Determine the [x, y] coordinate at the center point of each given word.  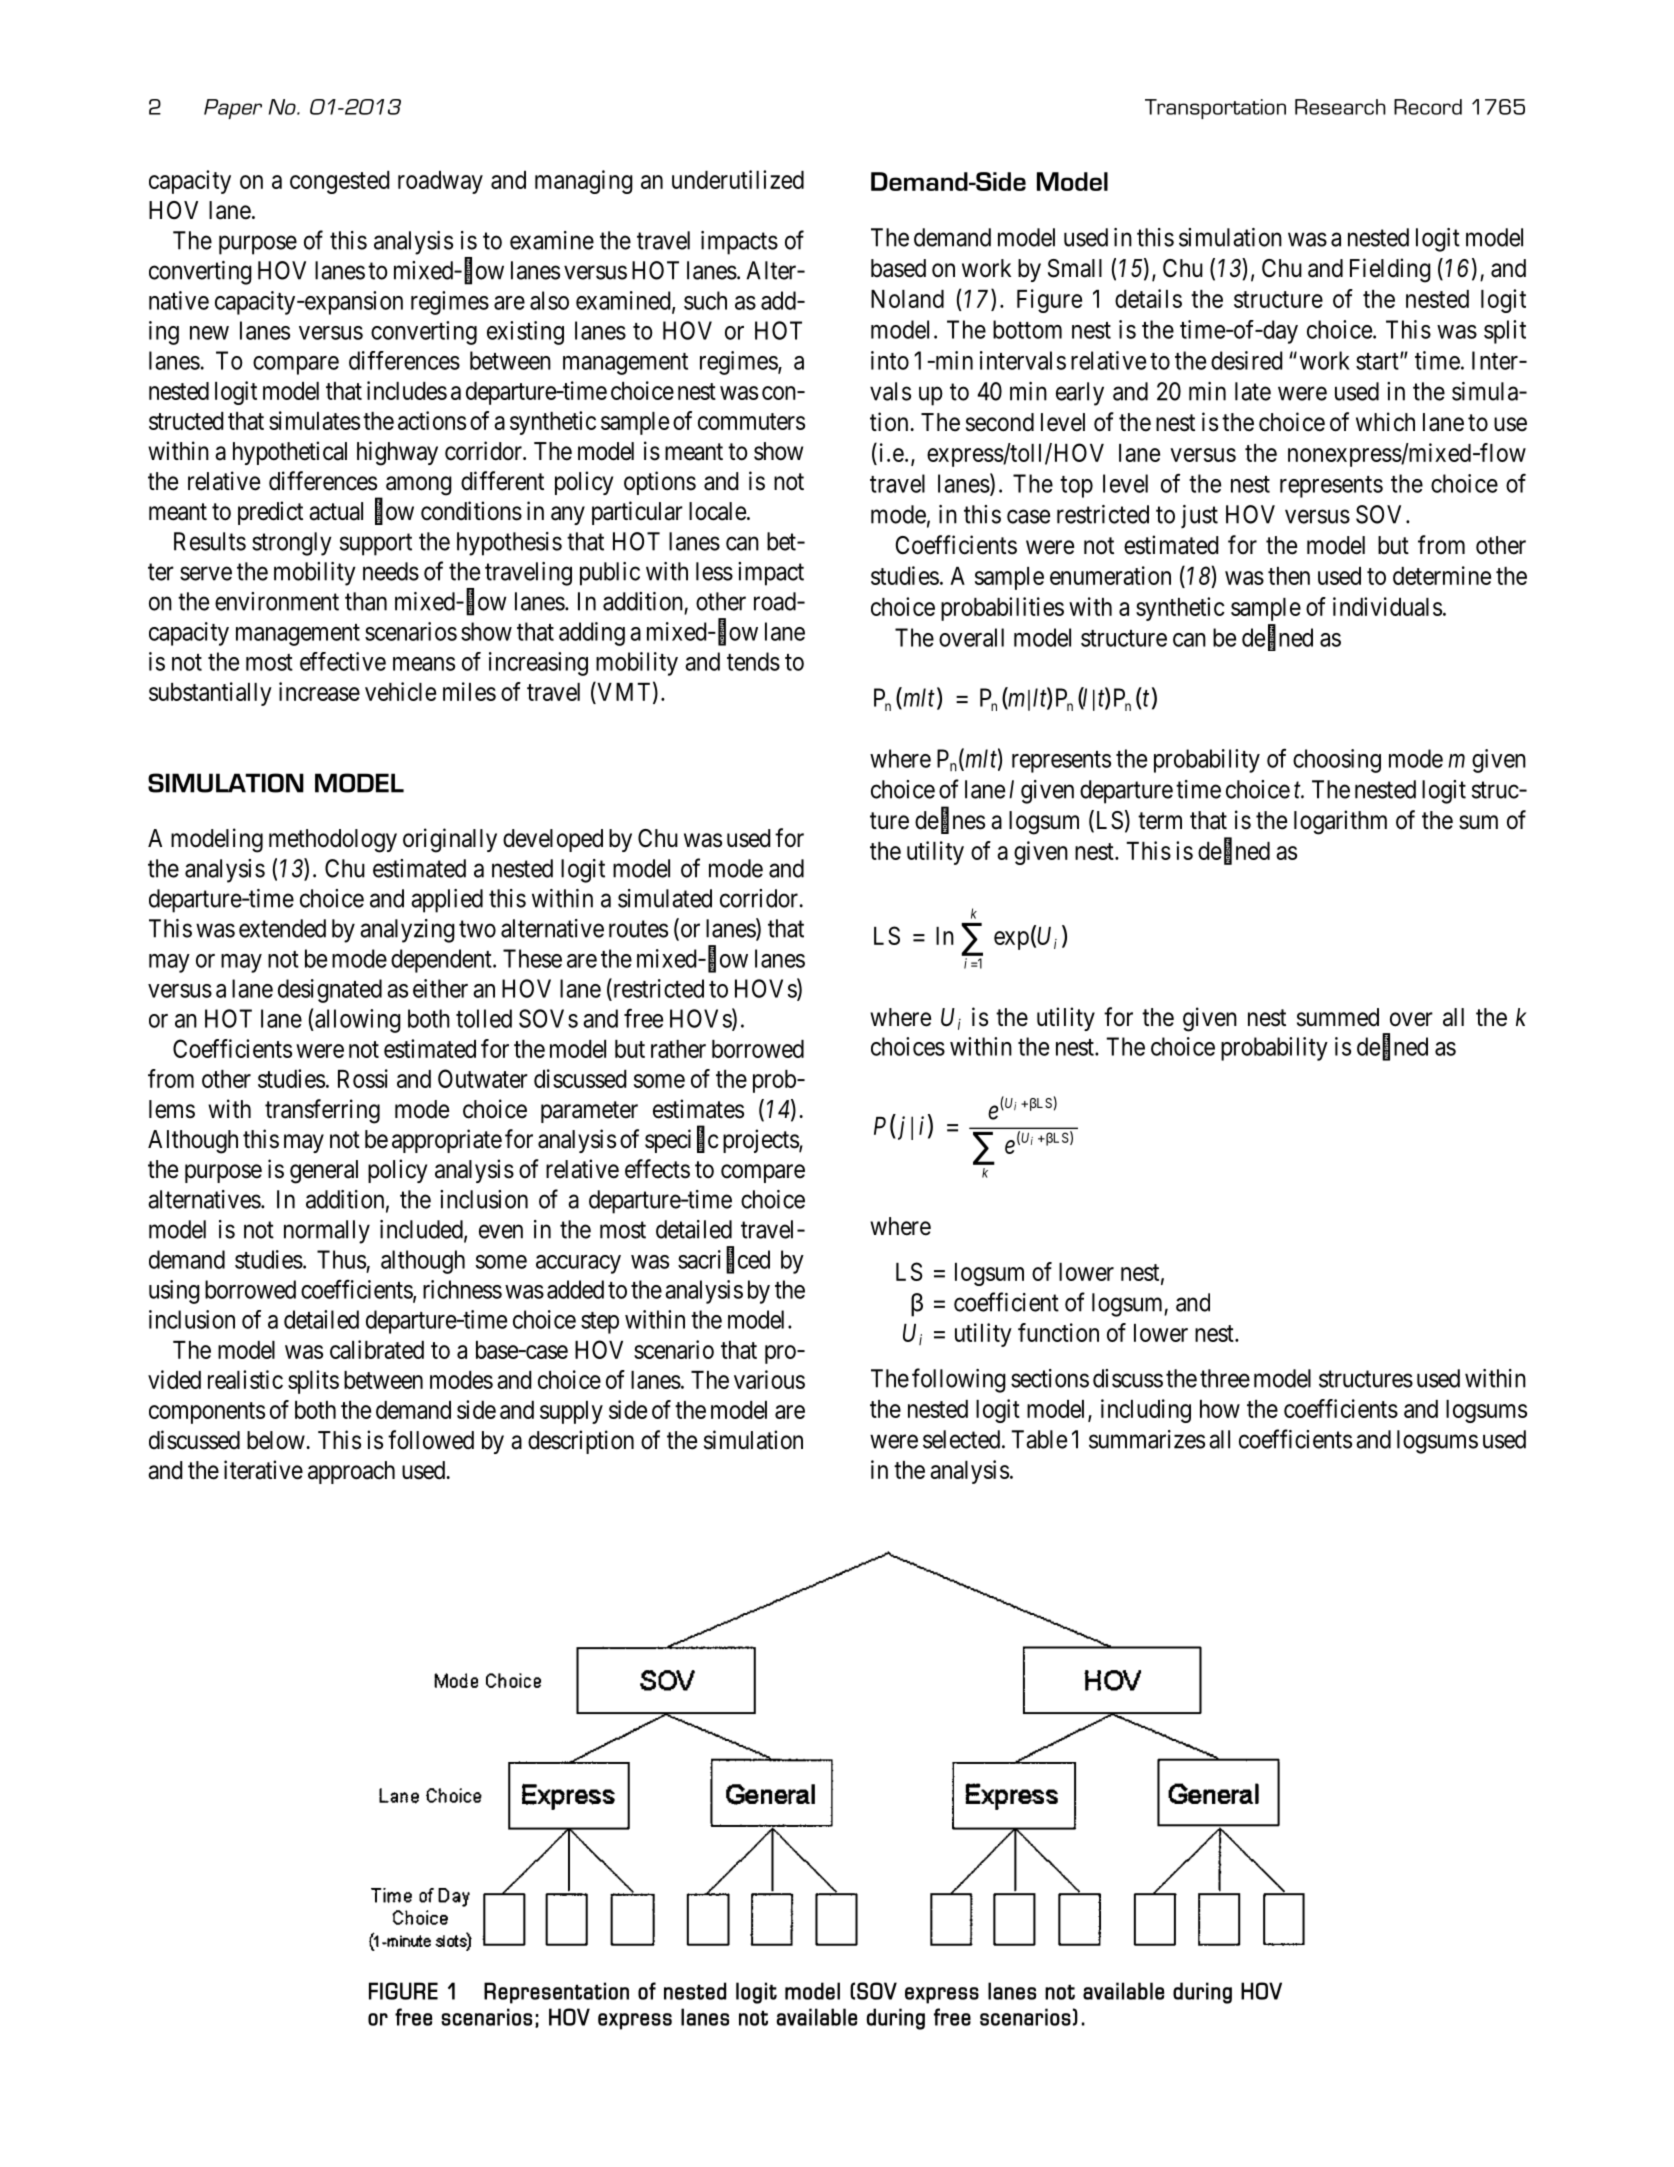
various [769, 1379]
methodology [333, 841]
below [277, 1440]
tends [753, 661]
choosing [1337, 761]
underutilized [738, 179]
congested [340, 182]
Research [1340, 107]
